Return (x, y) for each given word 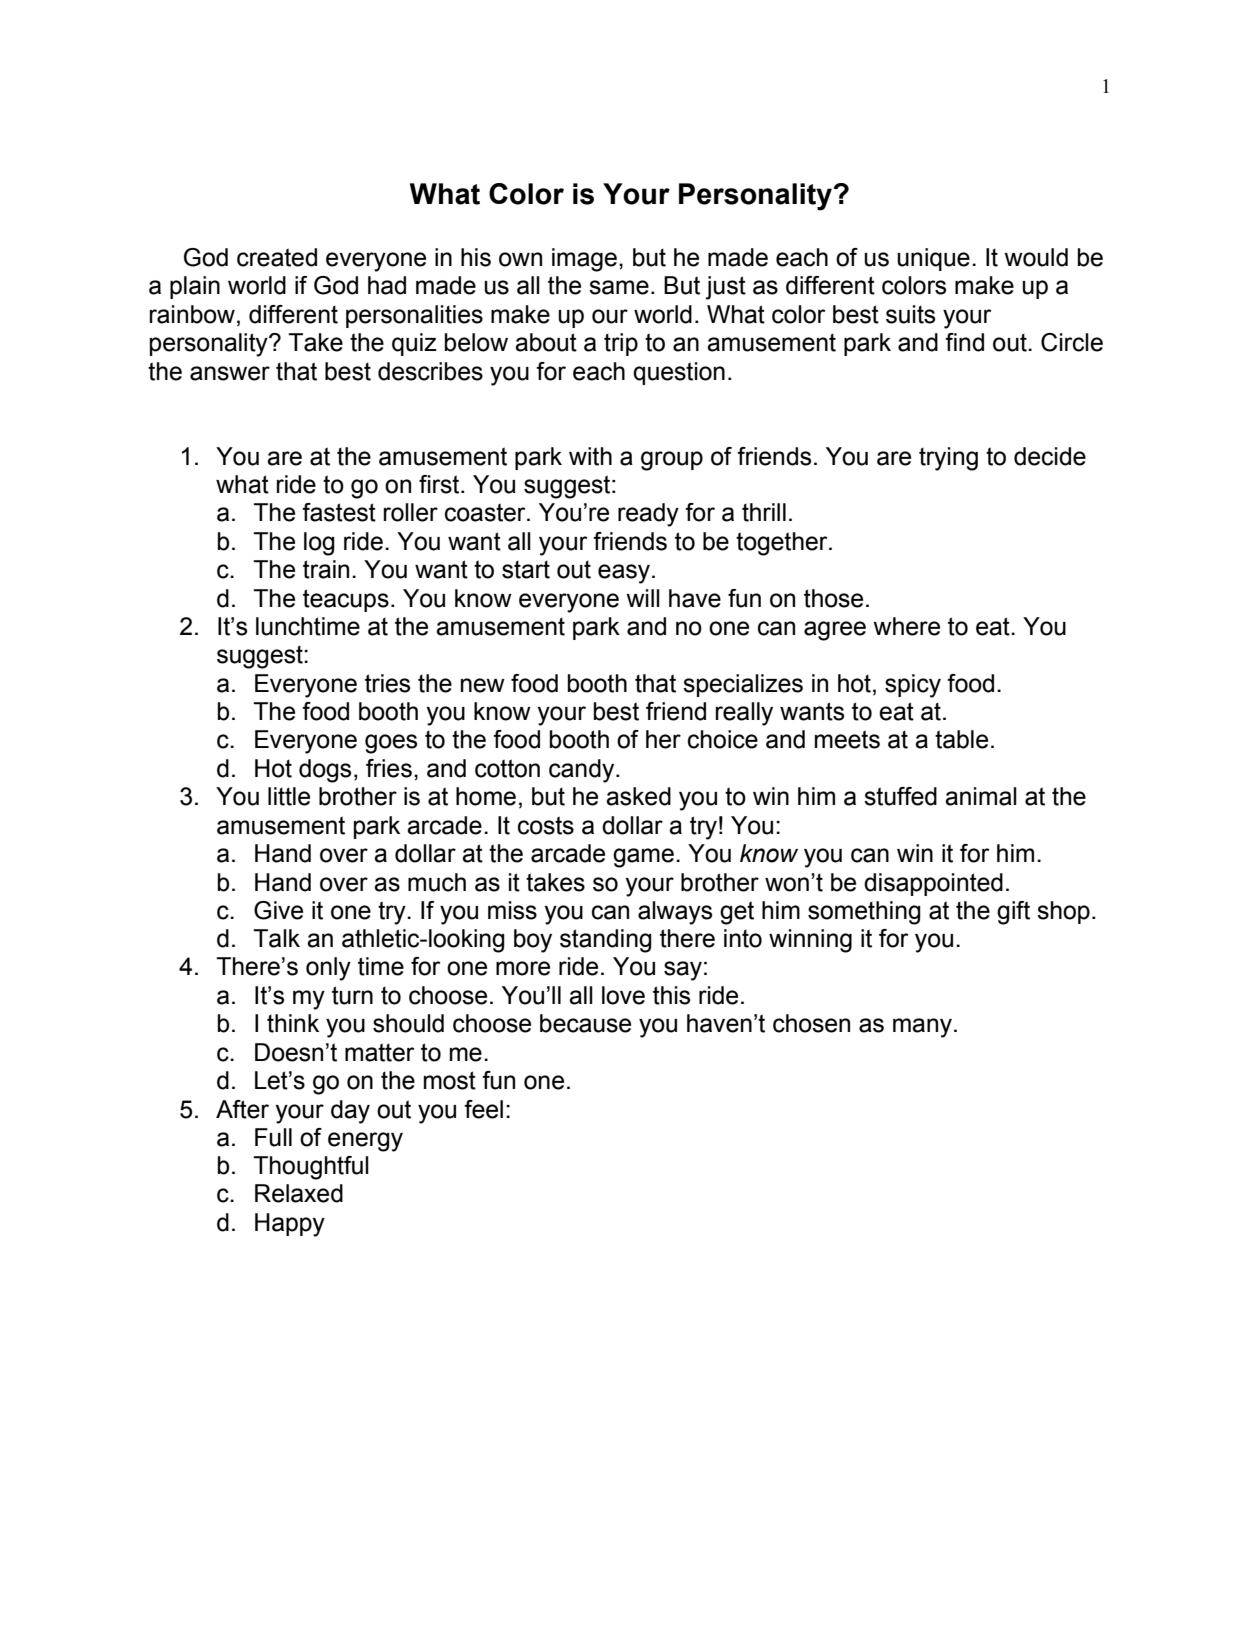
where (906, 626)
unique (933, 259)
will (643, 598)
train (326, 569)
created (277, 257)
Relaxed (299, 1193)
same (619, 287)
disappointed (933, 884)
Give (278, 910)
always (675, 913)
